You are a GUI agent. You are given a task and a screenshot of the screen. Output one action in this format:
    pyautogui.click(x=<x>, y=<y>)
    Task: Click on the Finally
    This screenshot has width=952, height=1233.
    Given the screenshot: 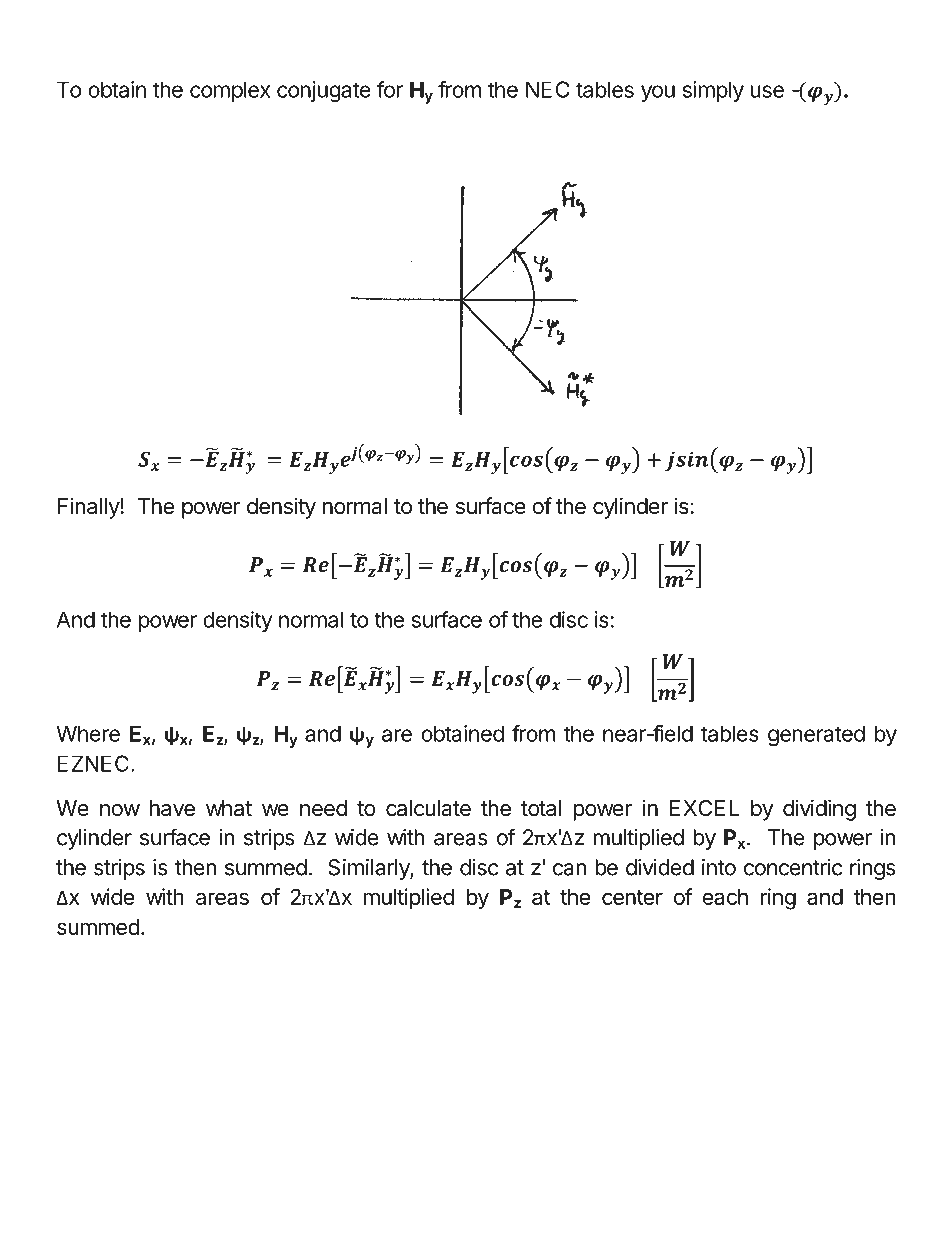 What is the action you would take?
    pyautogui.click(x=89, y=508)
